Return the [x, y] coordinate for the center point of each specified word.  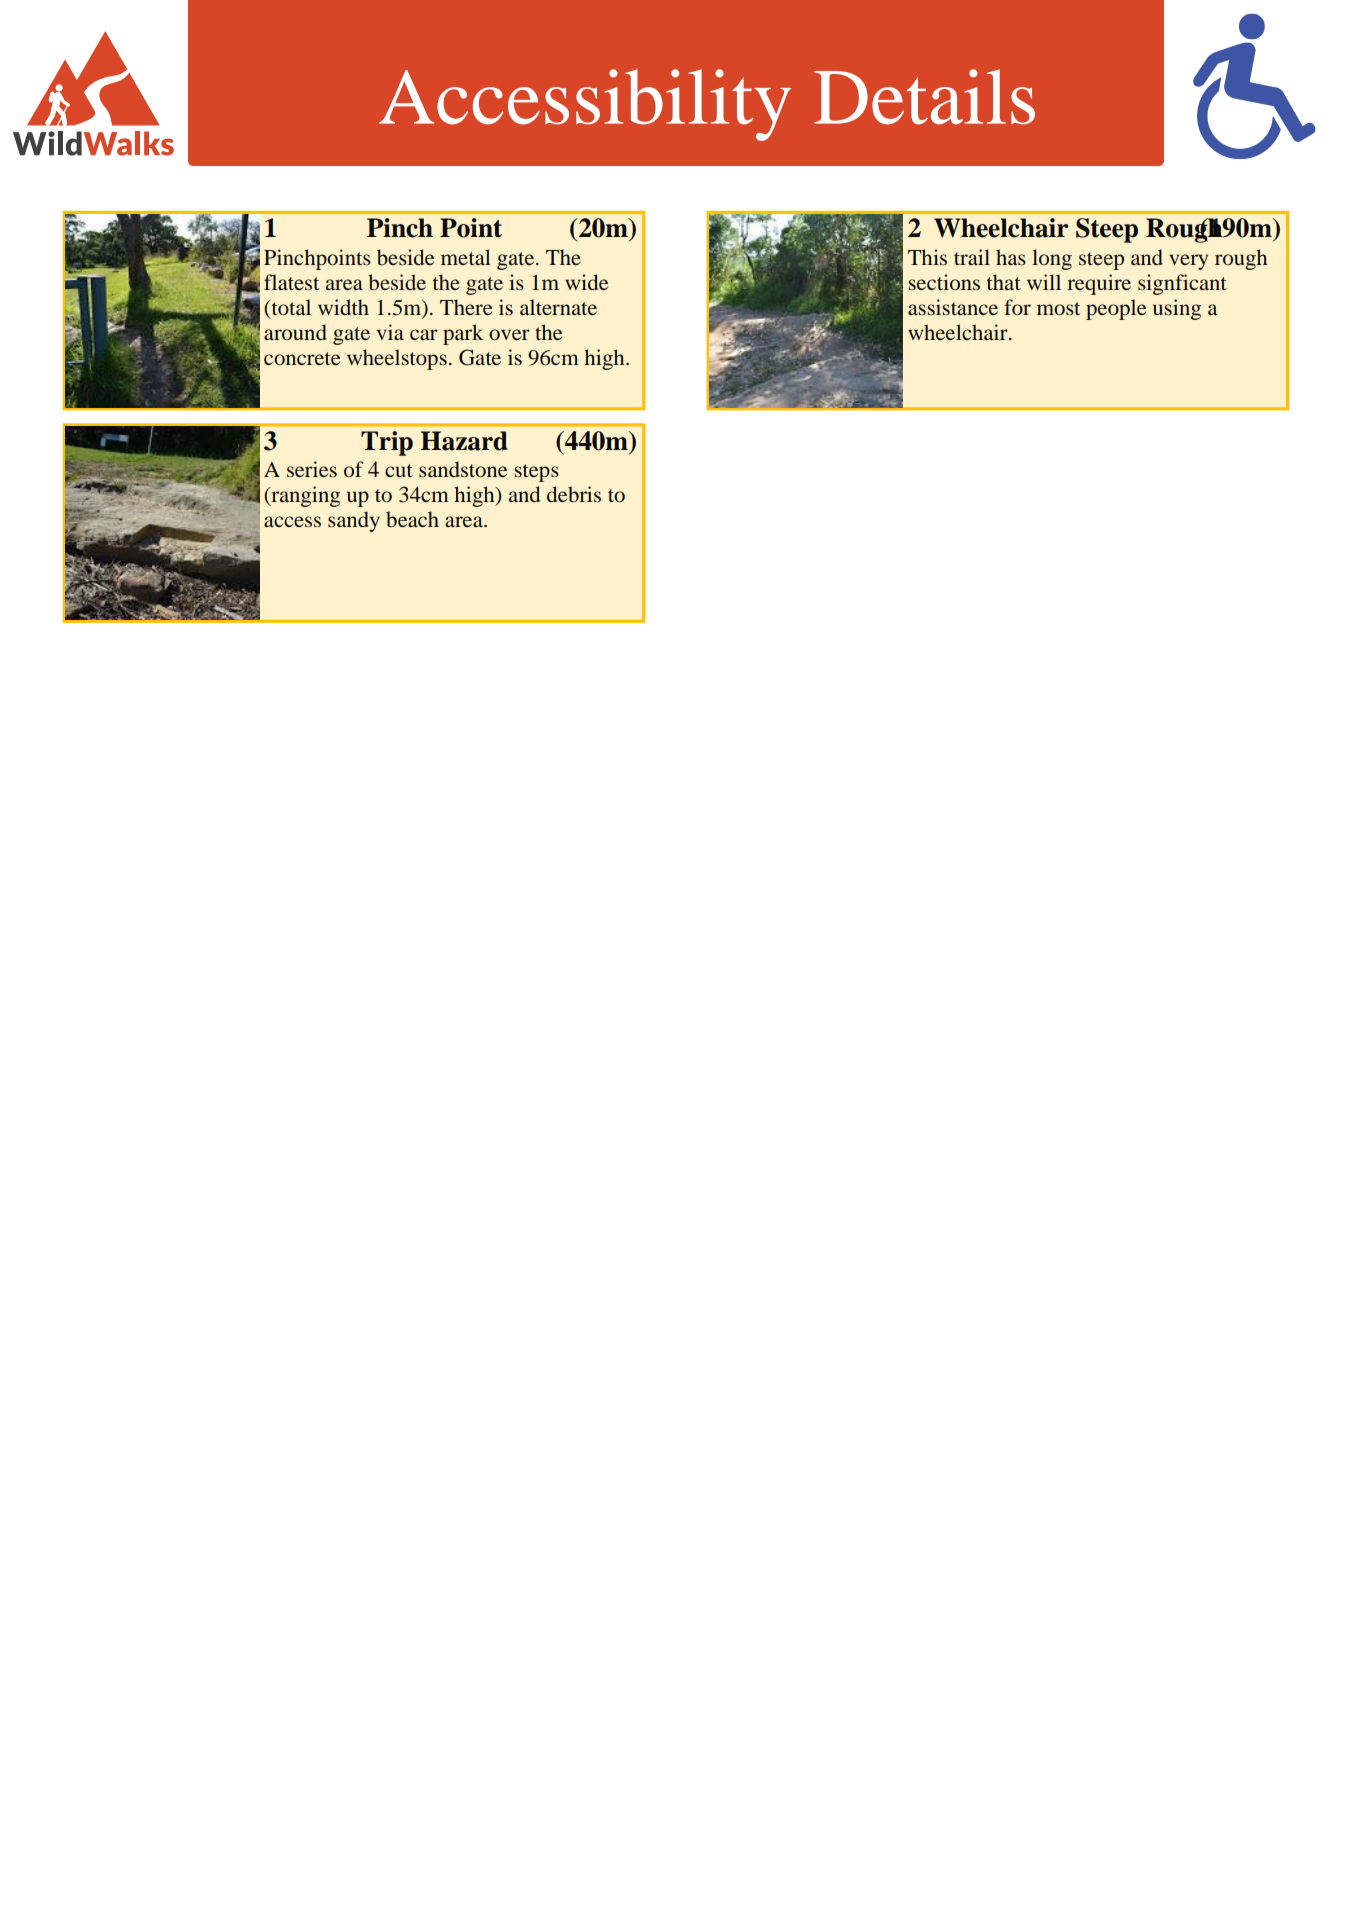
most [1058, 309]
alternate [558, 307]
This [927, 257]
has [1011, 257]
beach [412, 519]
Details [924, 97]
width [343, 307]
